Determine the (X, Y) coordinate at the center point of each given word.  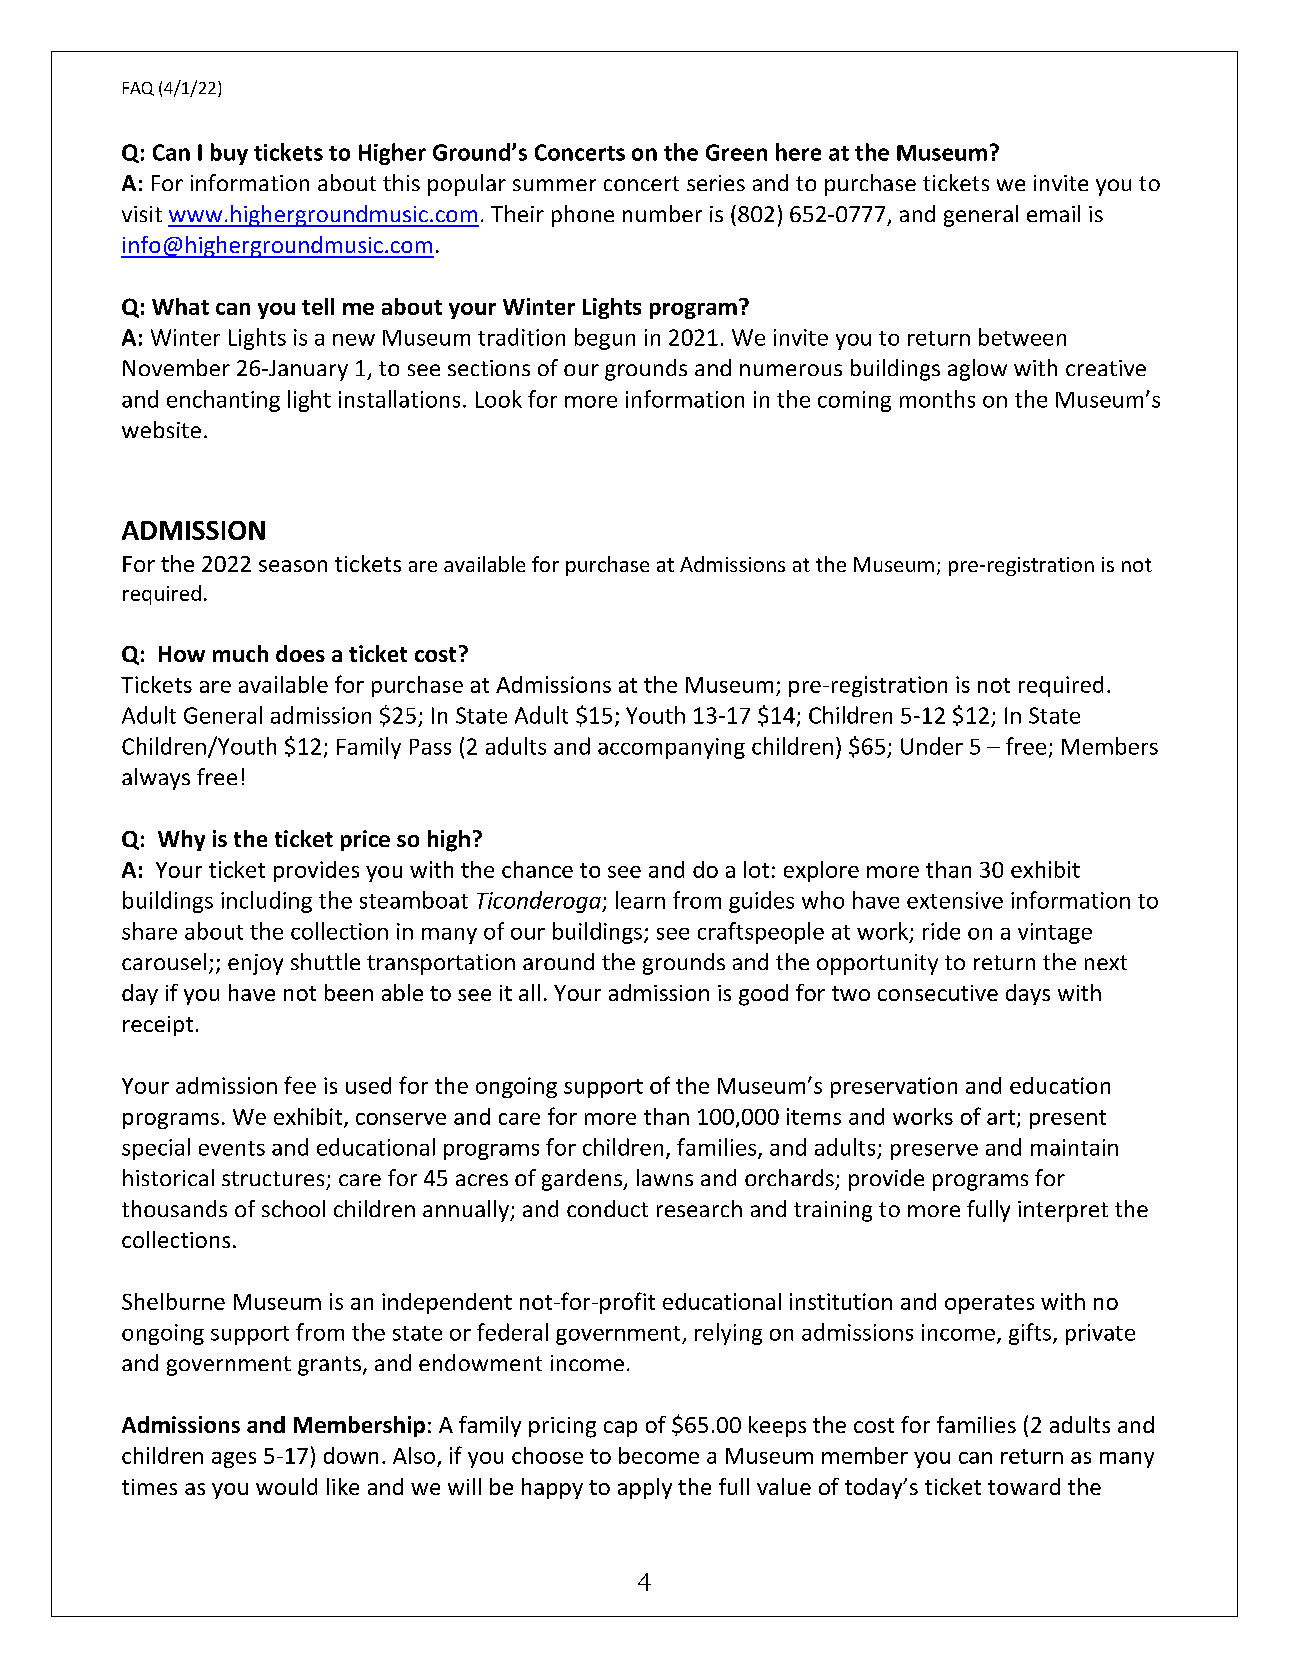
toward (1024, 1486)
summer (554, 185)
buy (229, 154)
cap (620, 1429)
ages (234, 1460)
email (1053, 213)
